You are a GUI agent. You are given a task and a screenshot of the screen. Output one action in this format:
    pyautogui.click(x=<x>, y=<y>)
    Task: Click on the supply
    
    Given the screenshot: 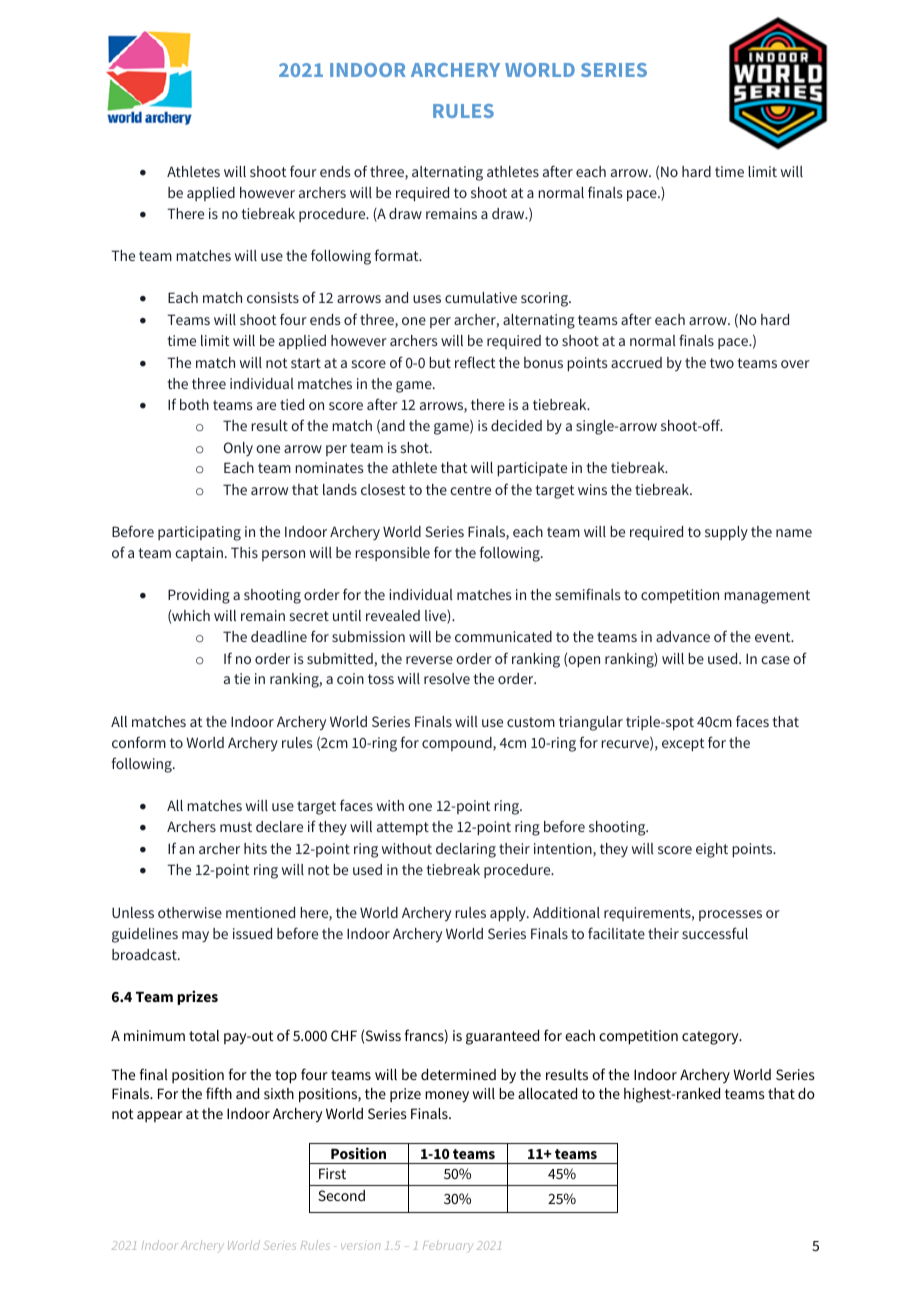 What is the action you would take?
    pyautogui.click(x=726, y=533)
